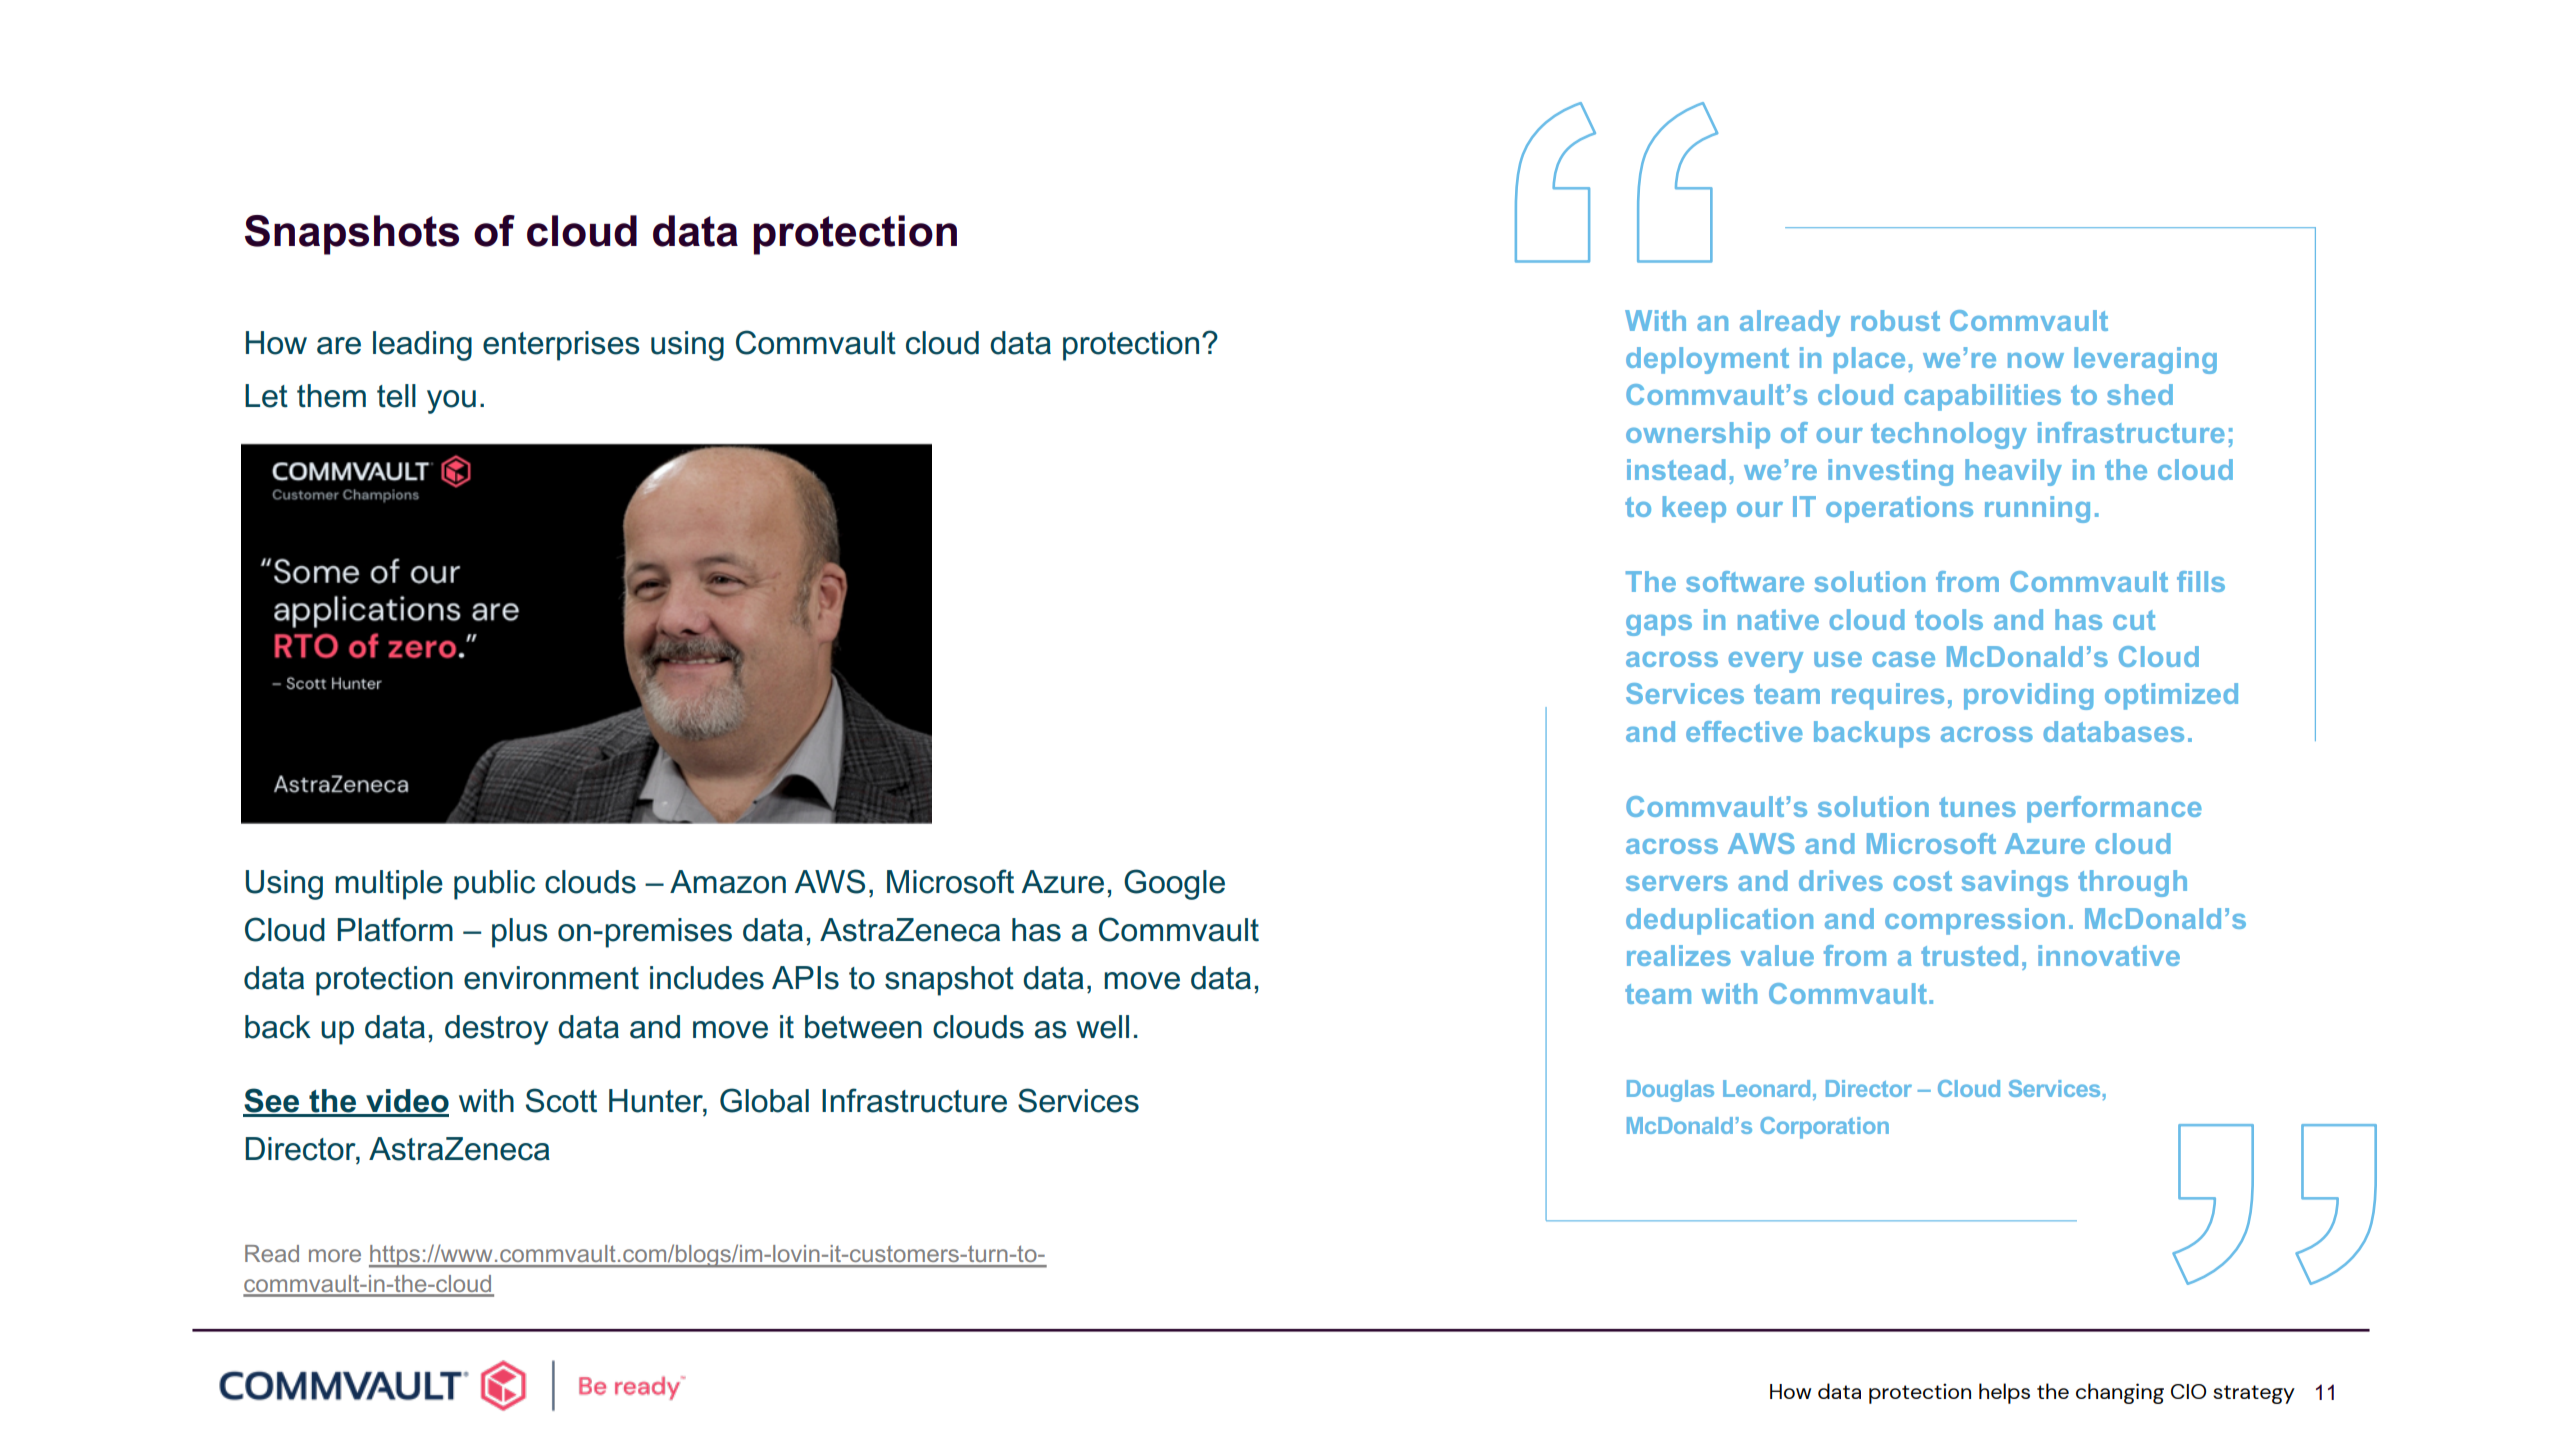  I want to click on Scott, so click(561, 1100).
